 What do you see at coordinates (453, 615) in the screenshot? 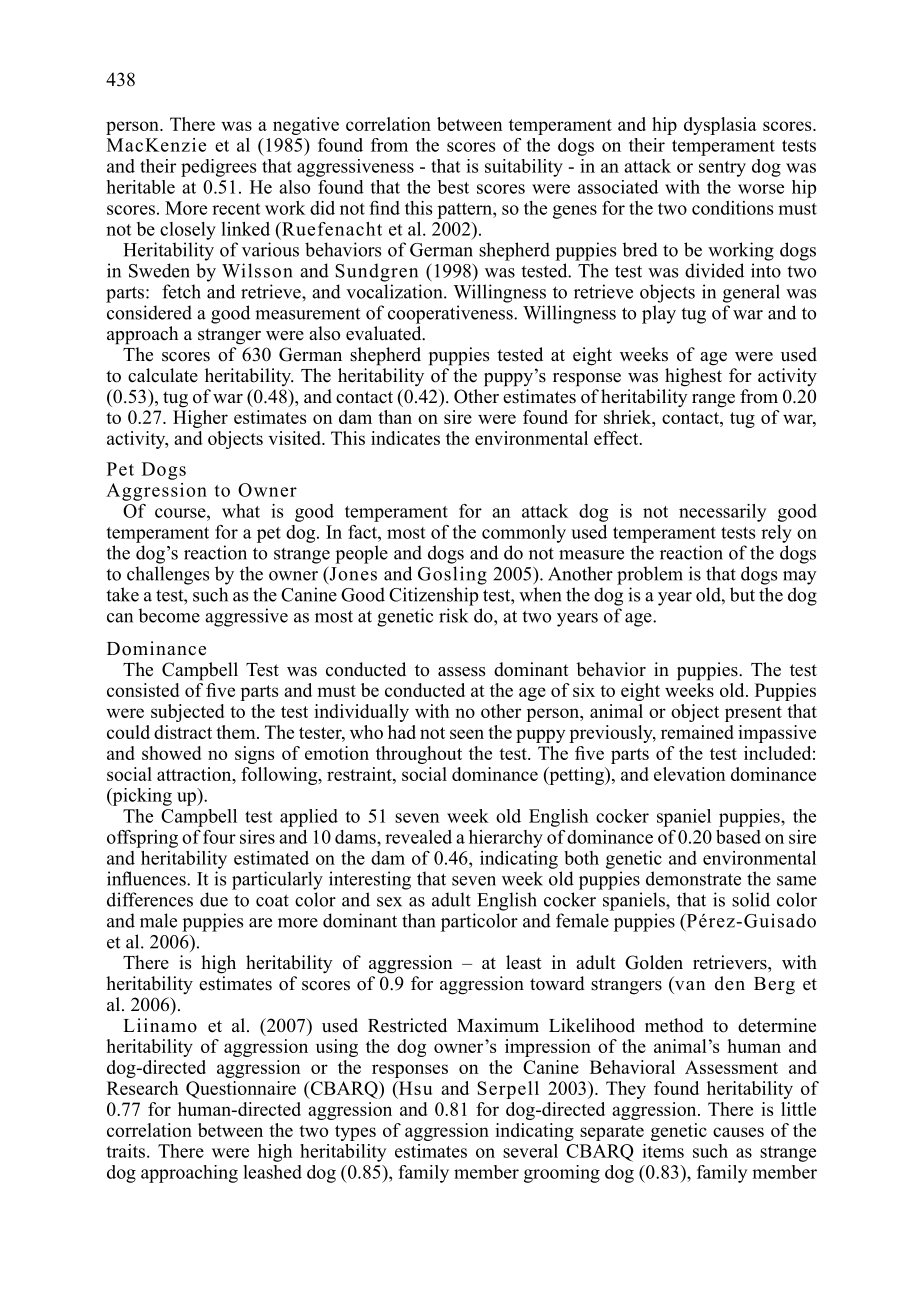
I see `risk` at bounding box center [453, 615].
